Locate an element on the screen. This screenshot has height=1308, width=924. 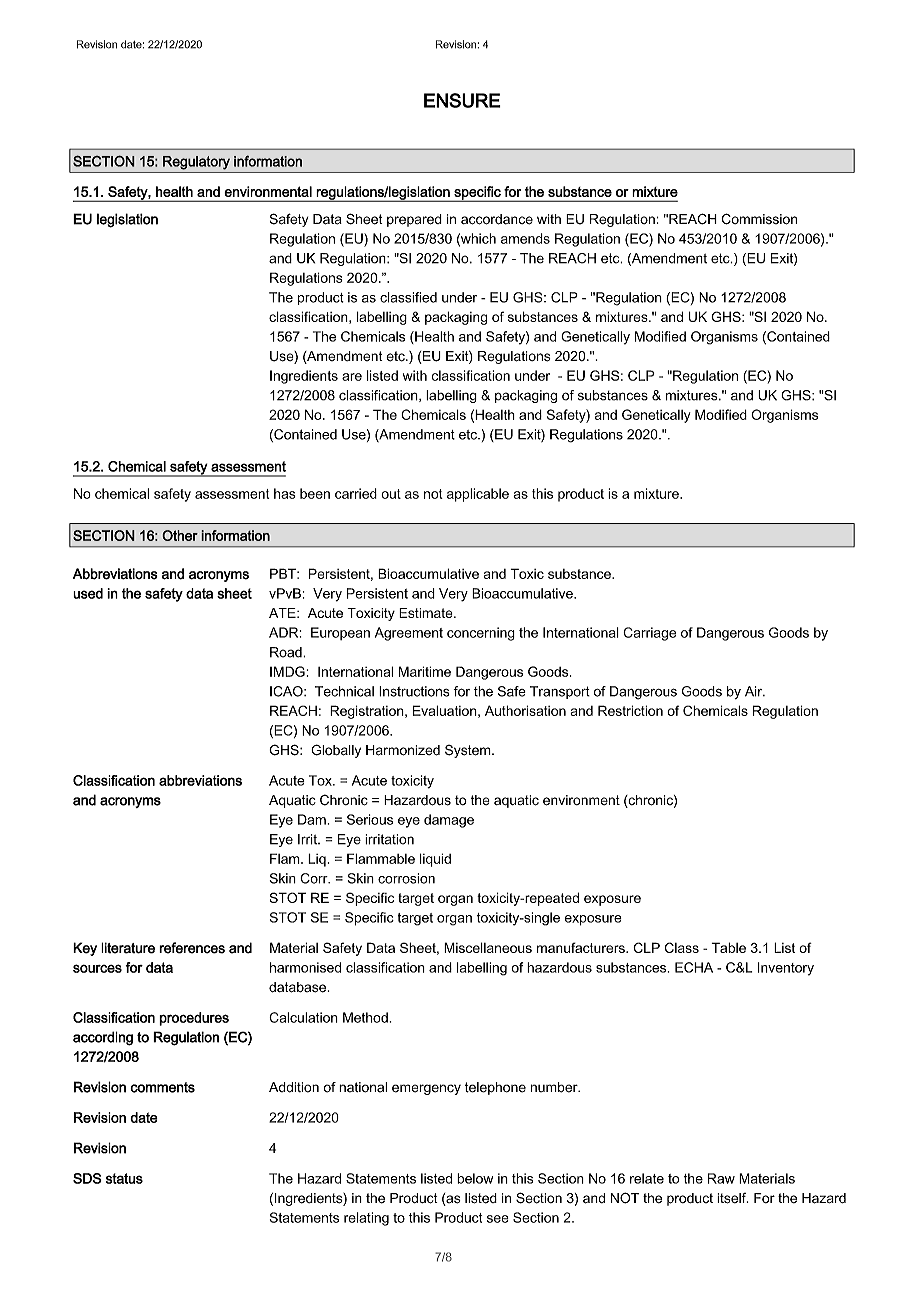
status is located at coordinates (124, 1178).
